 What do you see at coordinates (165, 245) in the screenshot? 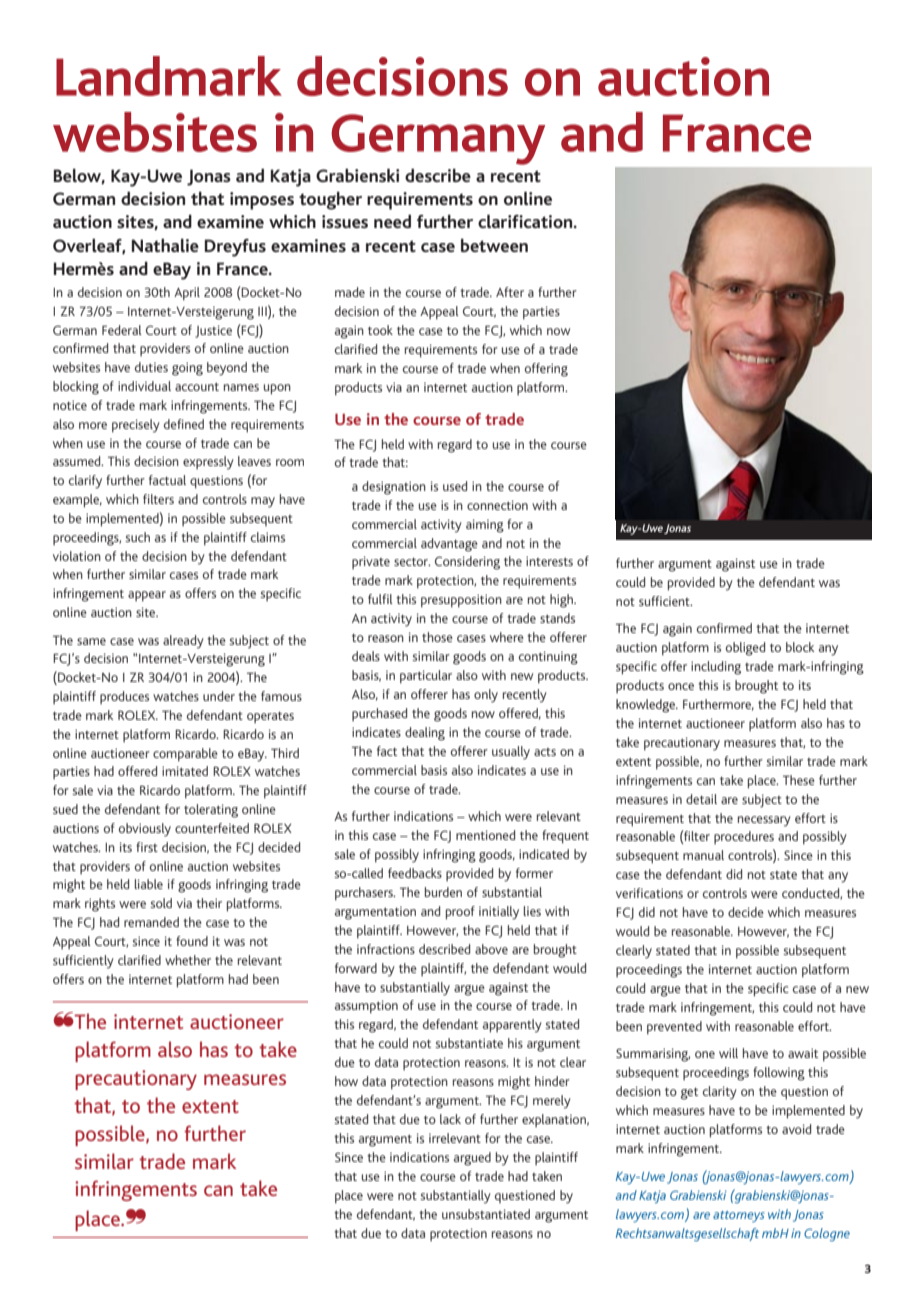
I see `Nathalie` at bounding box center [165, 245].
